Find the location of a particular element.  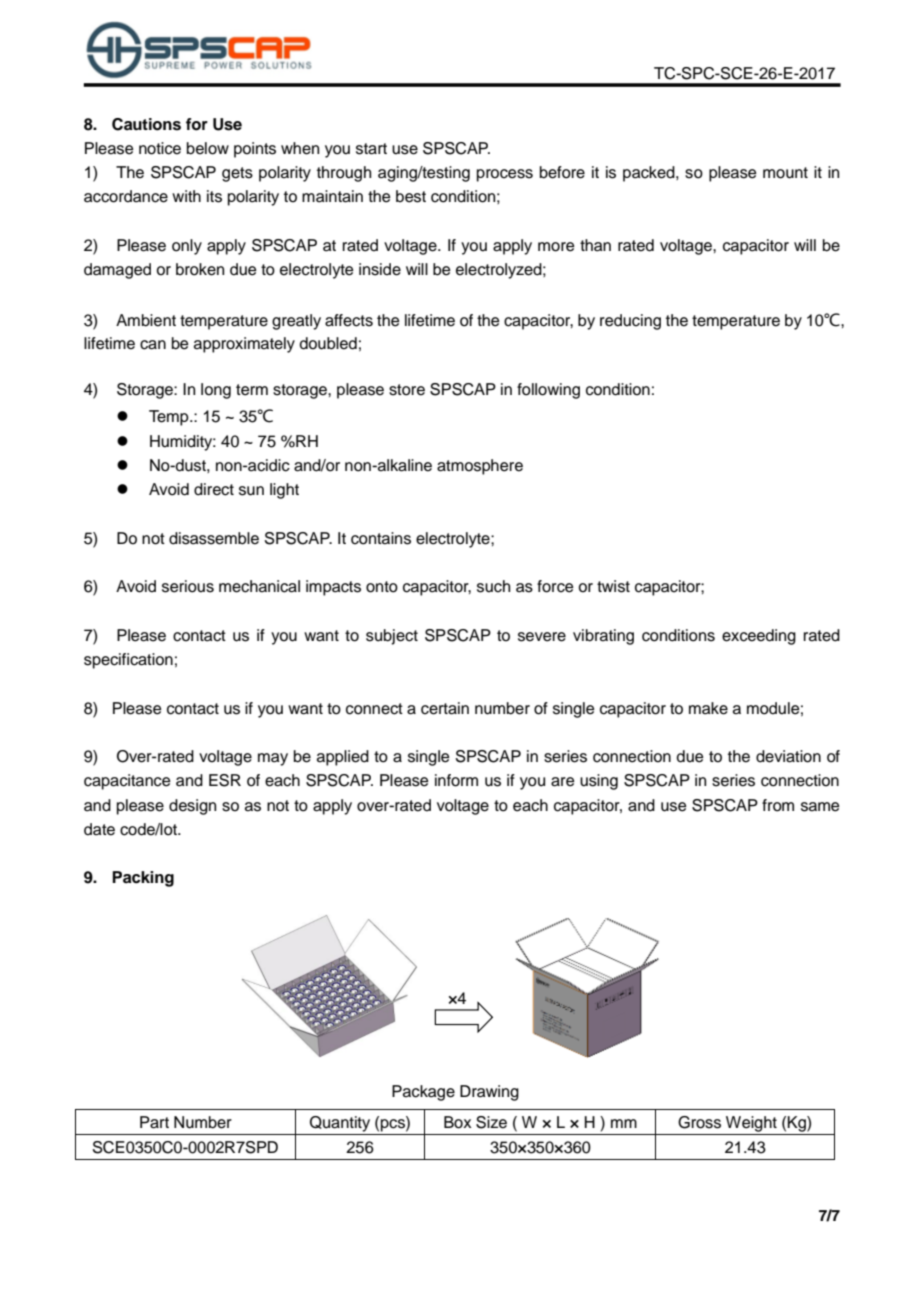

process is located at coordinates (505, 175).
